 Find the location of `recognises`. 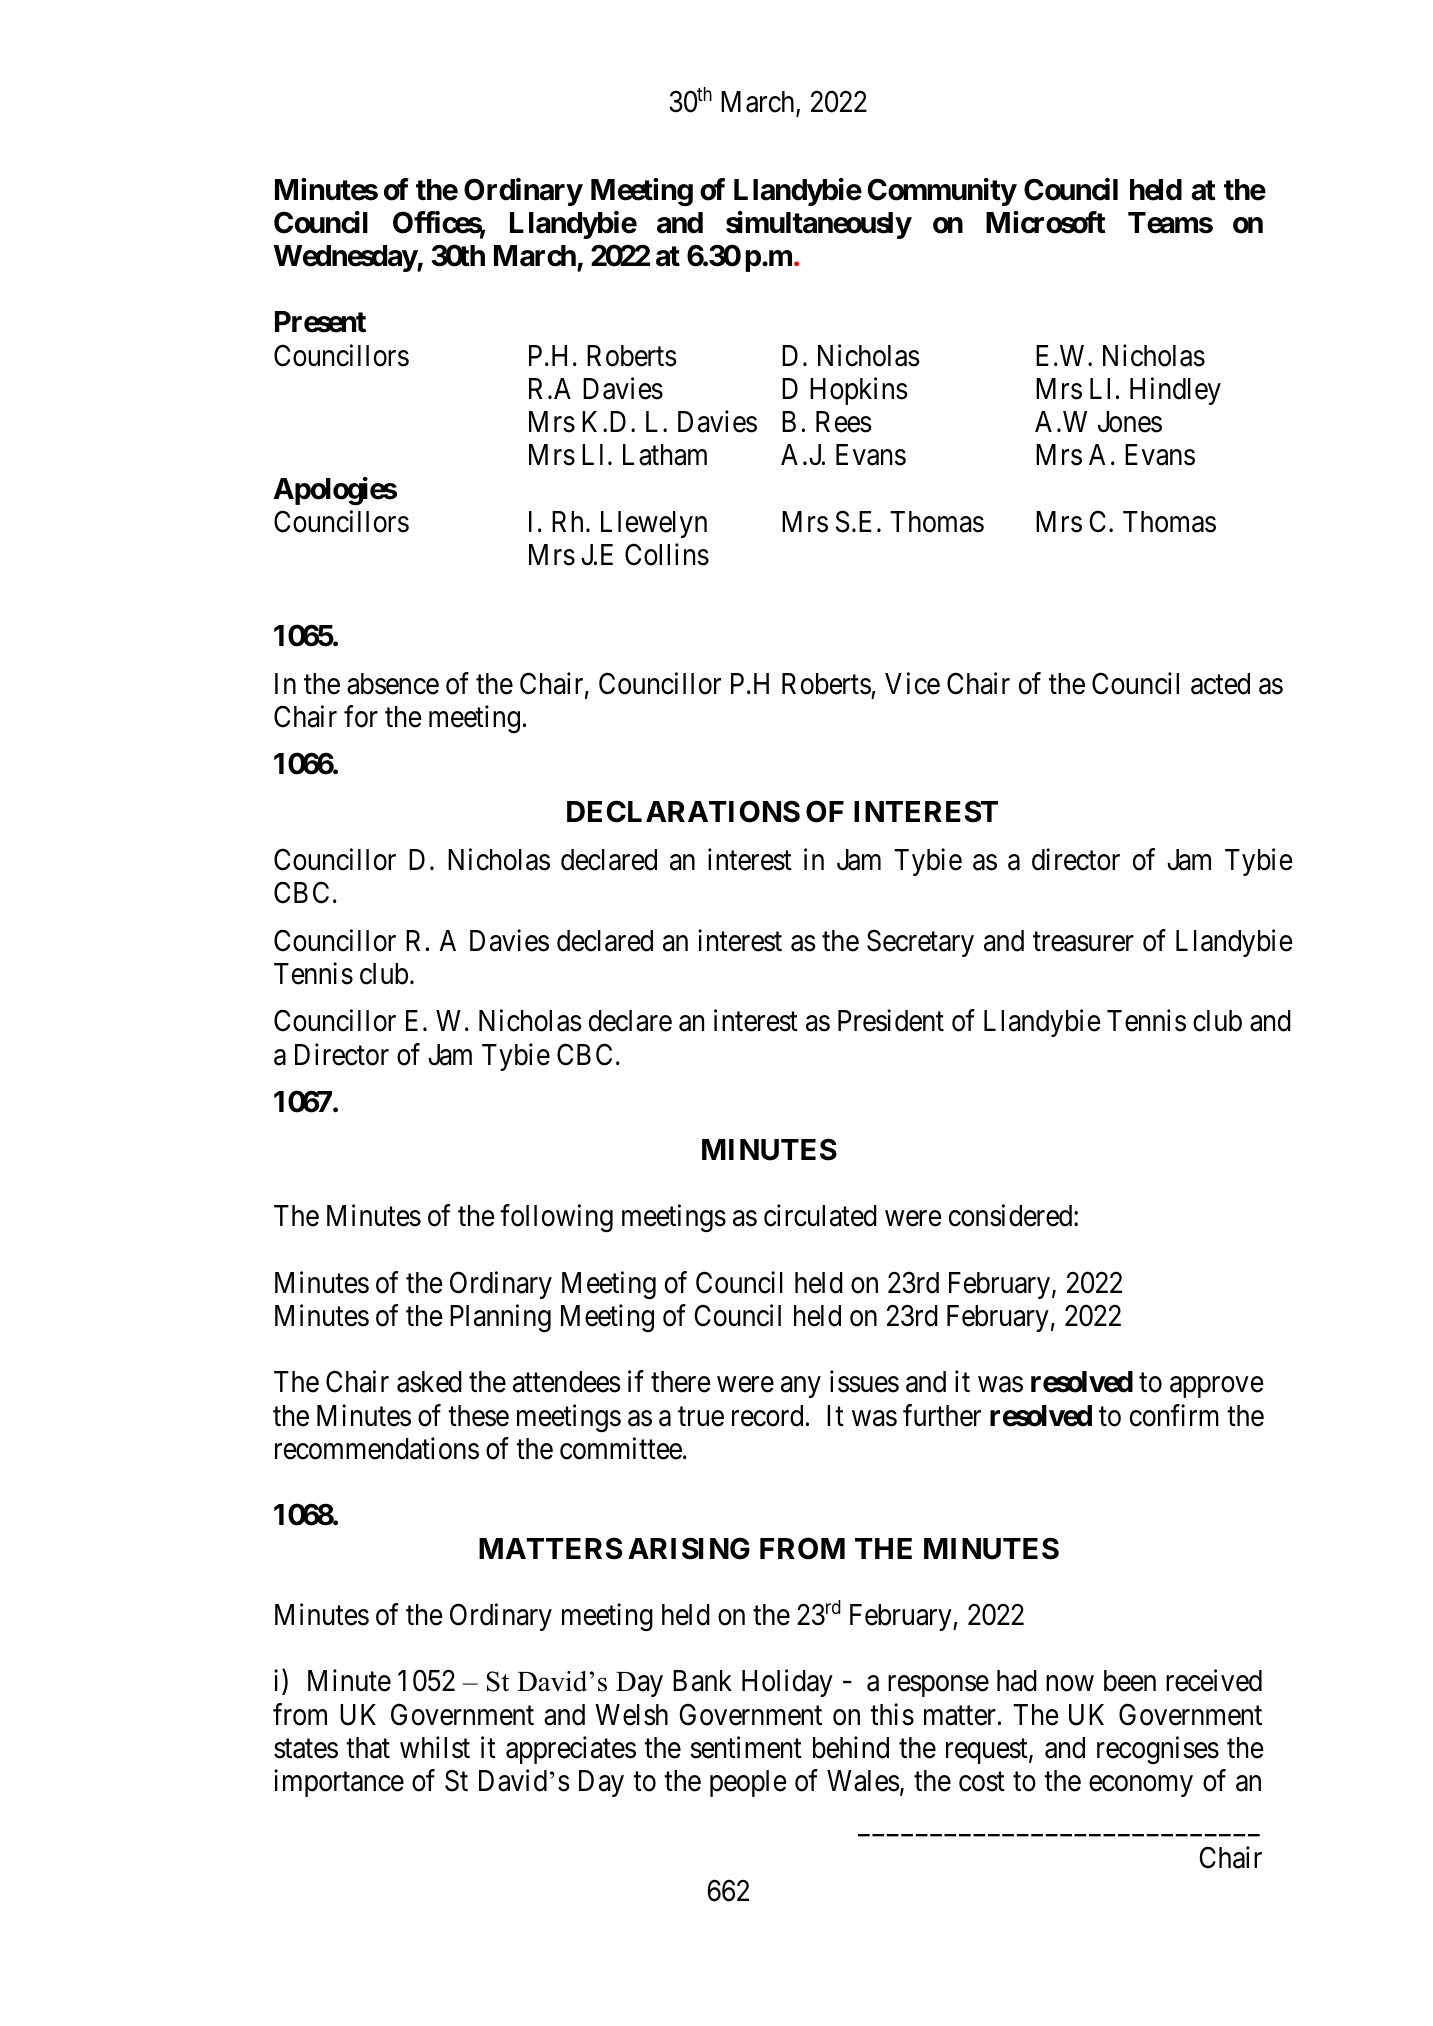

recognises is located at coordinates (1158, 1750).
